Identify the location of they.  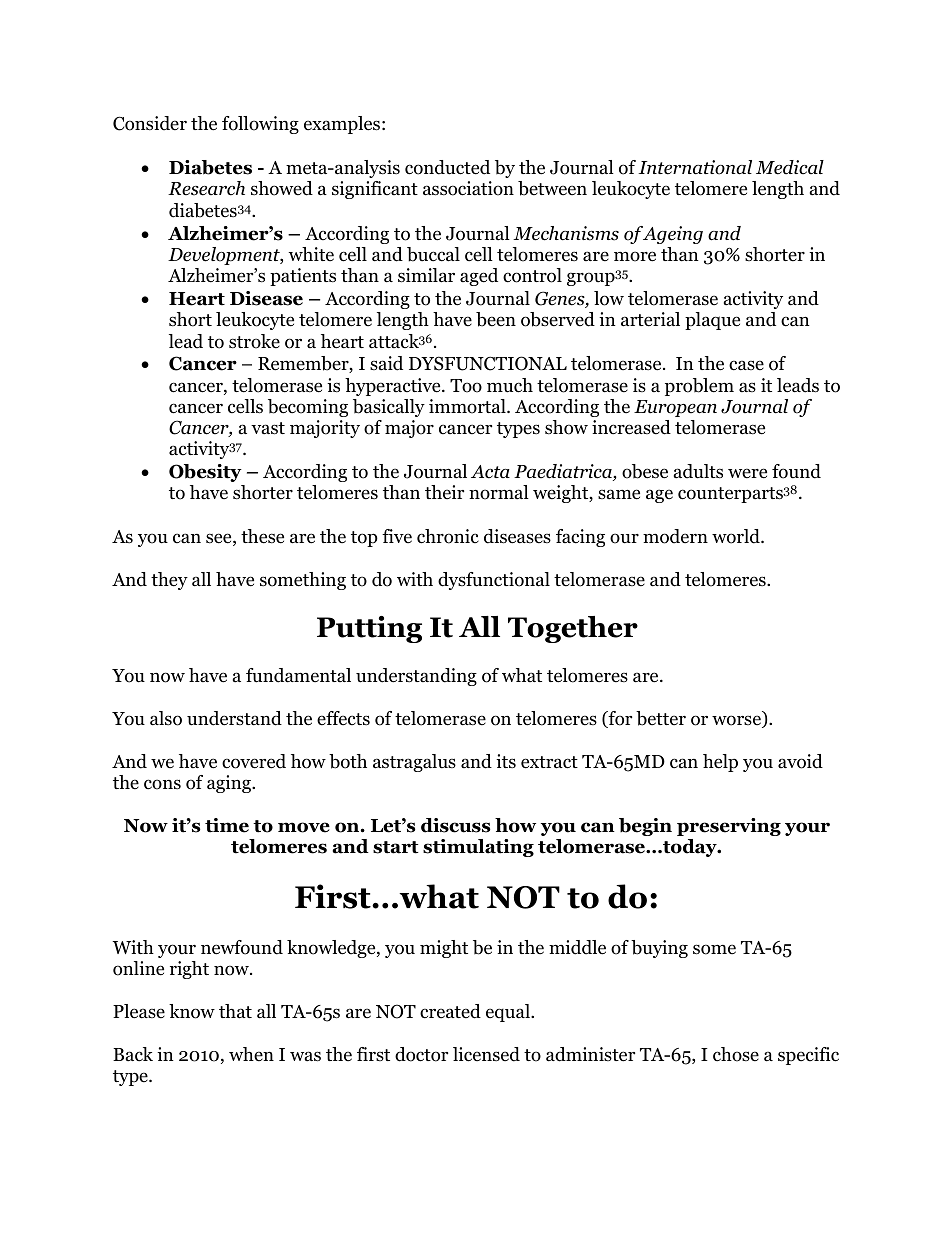
(169, 581).
